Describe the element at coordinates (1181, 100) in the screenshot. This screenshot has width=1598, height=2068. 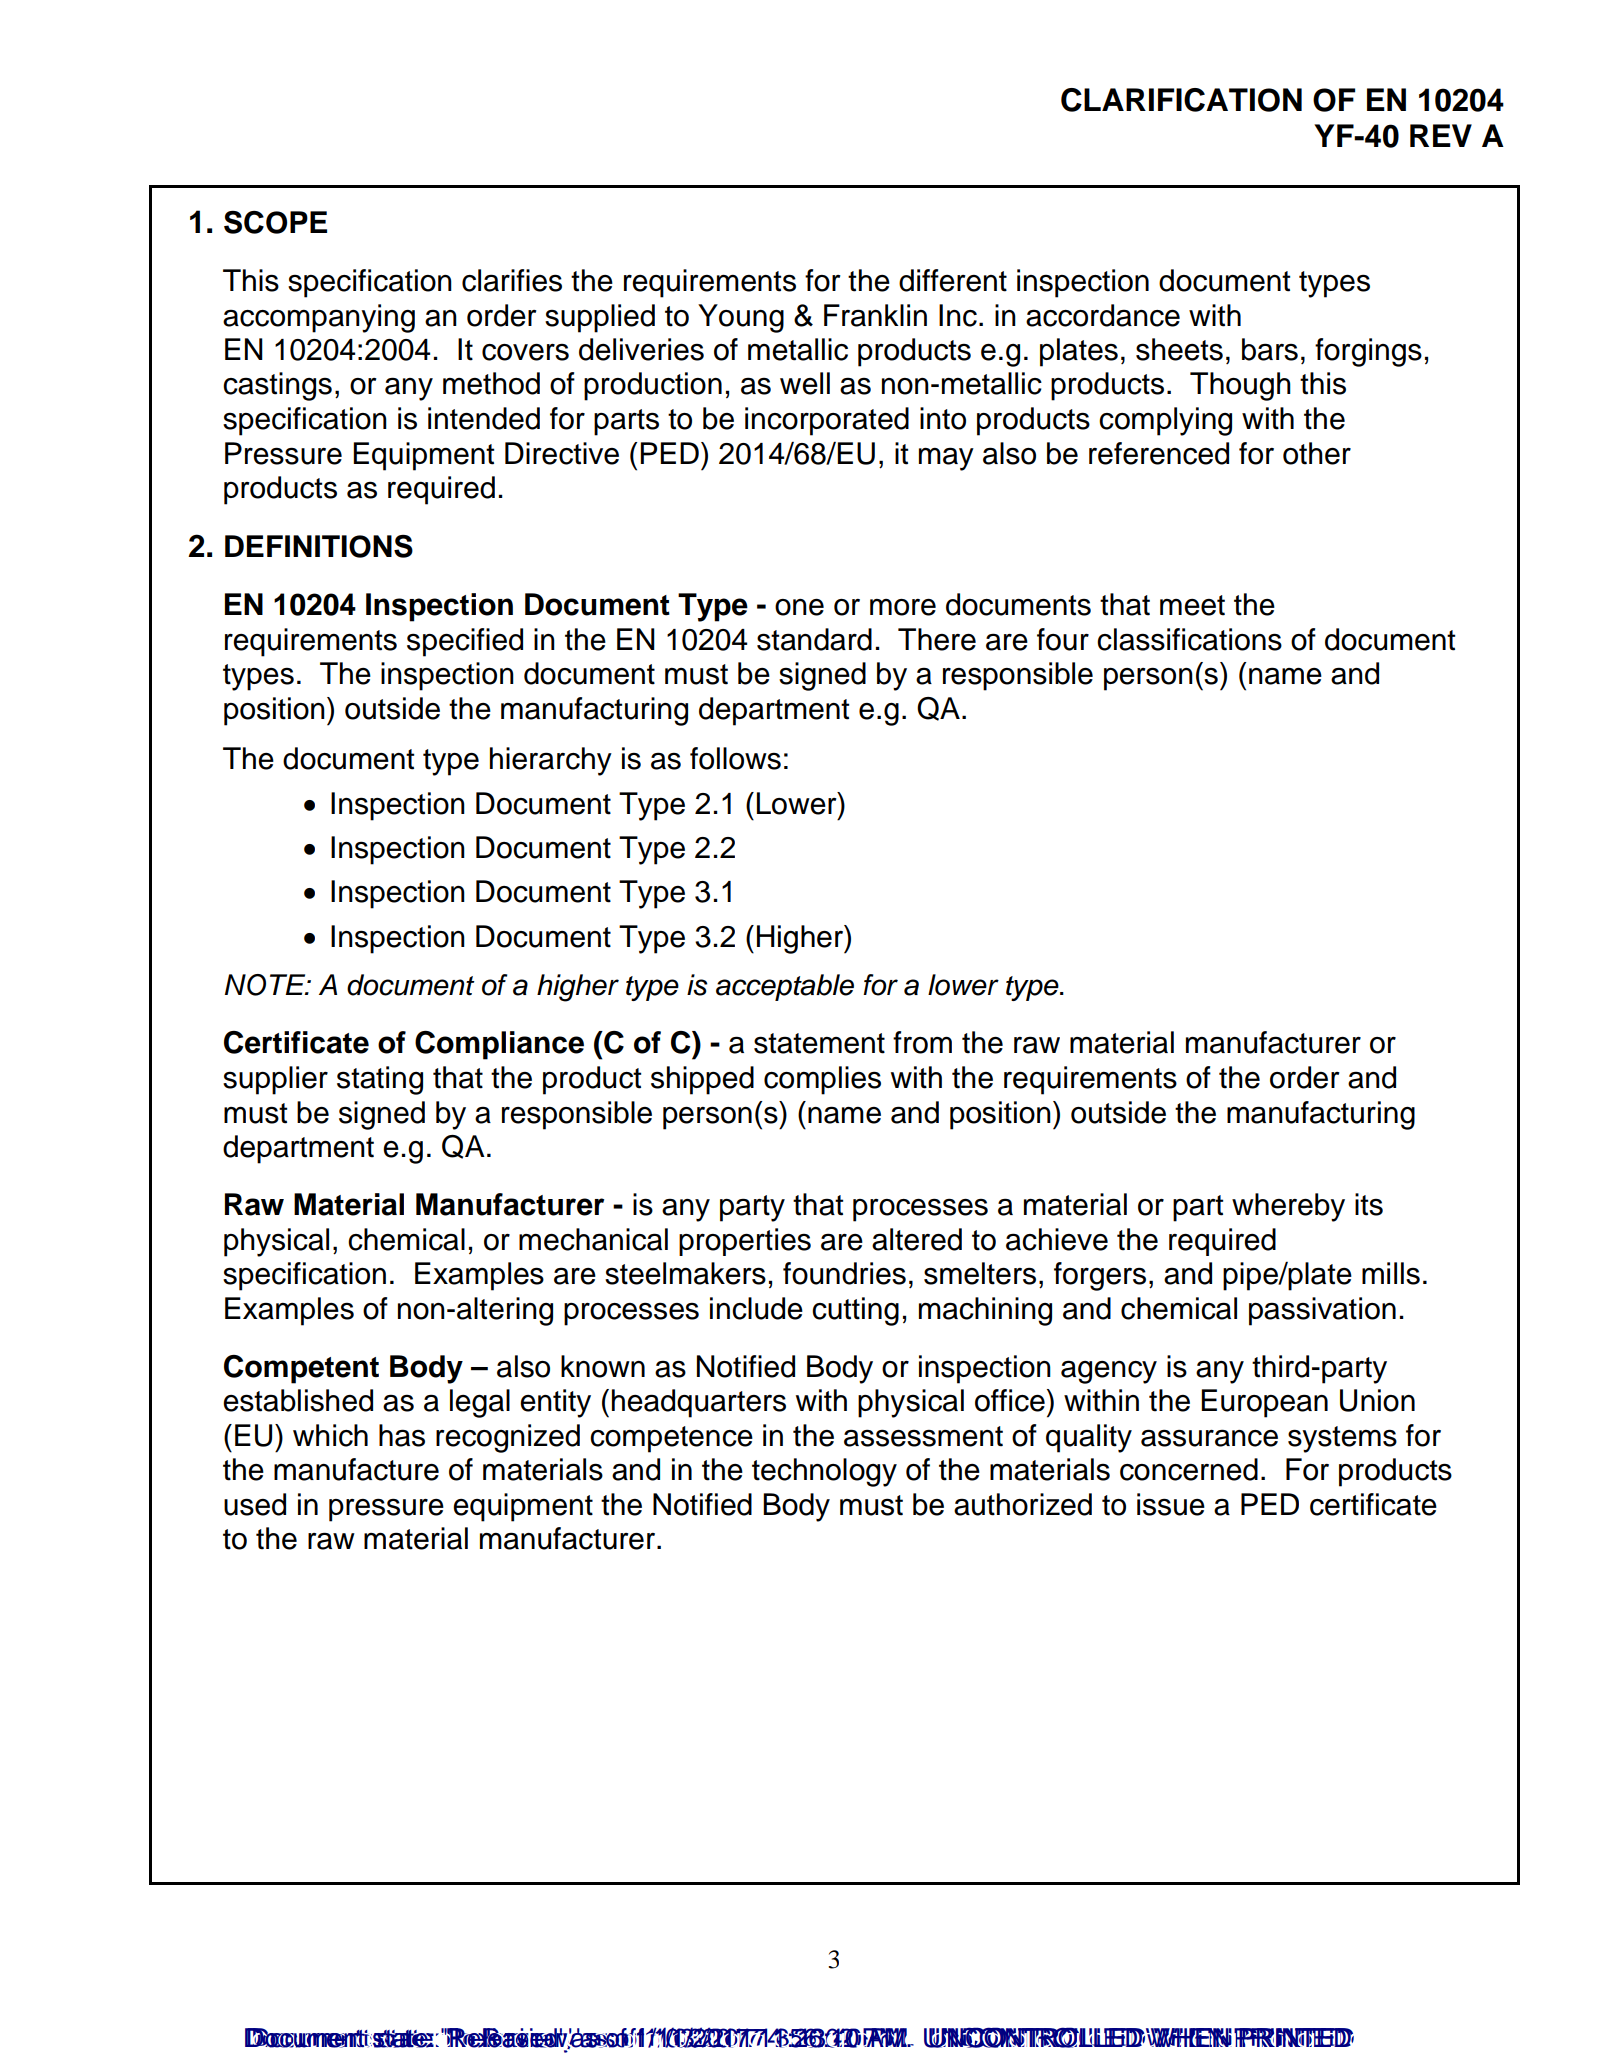
I see `CLARIFICATION` at that location.
